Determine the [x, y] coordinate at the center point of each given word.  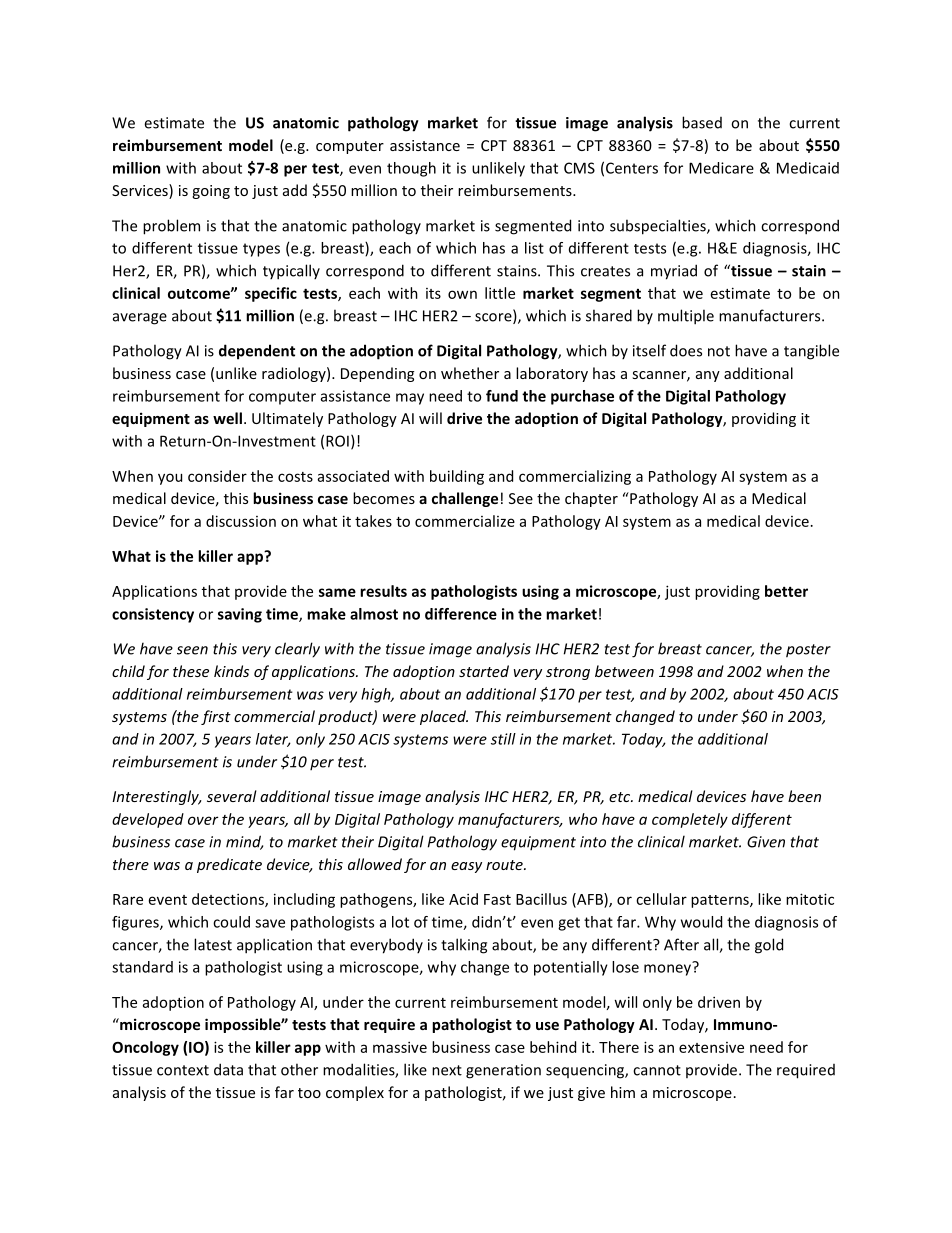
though [411, 169]
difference [461, 614]
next [447, 1070]
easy [466, 867]
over [203, 820]
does [686, 350]
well [227, 418]
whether [470, 373]
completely [690, 820]
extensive [711, 1047]
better [786, 591]
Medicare [721, 168]
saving [240, 615]
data [228, 1069]
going [211, 192]
